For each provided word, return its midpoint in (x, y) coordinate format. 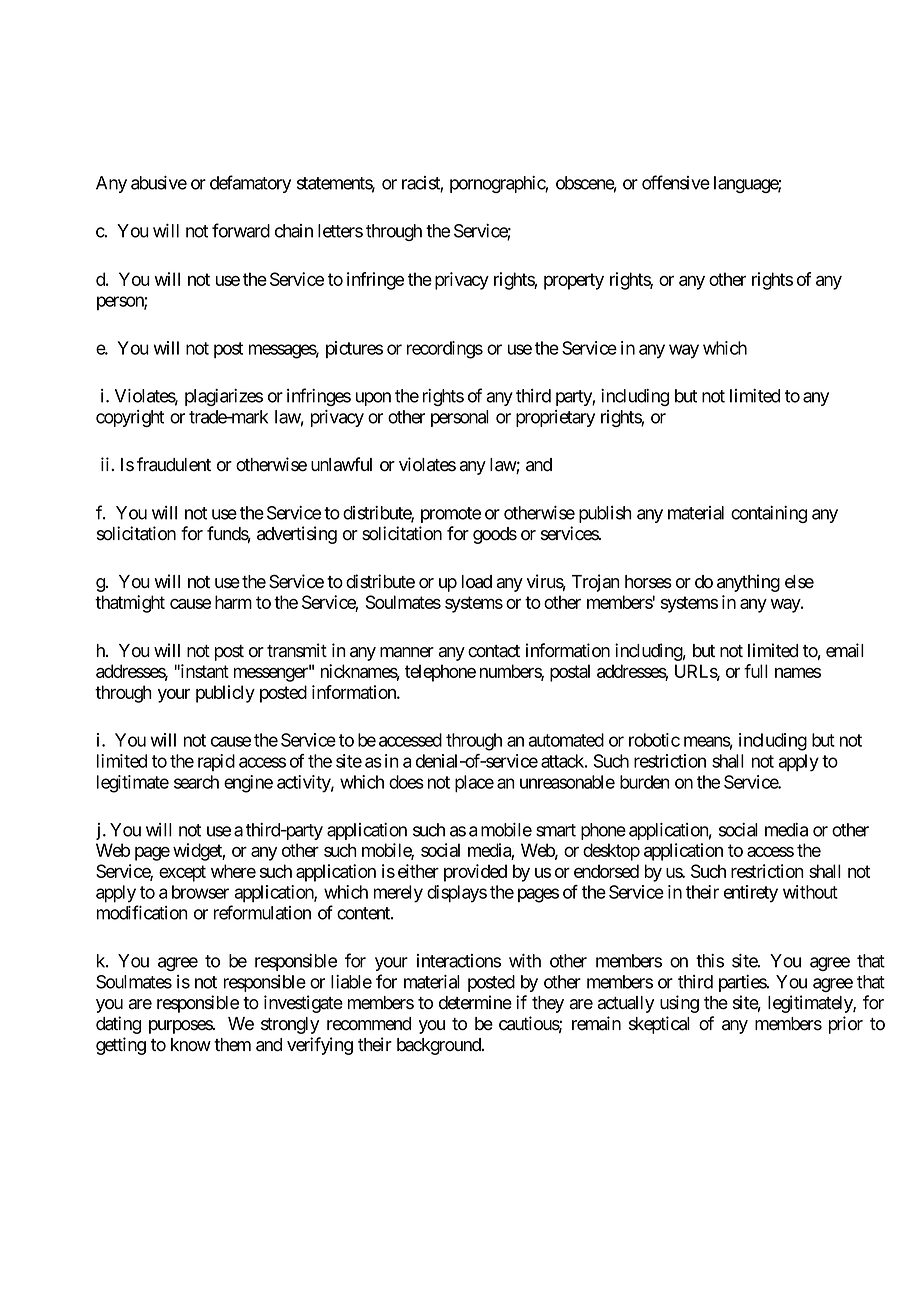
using (679, 1004)
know (191, 1045)
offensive (676, 182)
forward (241, 230)
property (574, 281)
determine (475, 1002)
